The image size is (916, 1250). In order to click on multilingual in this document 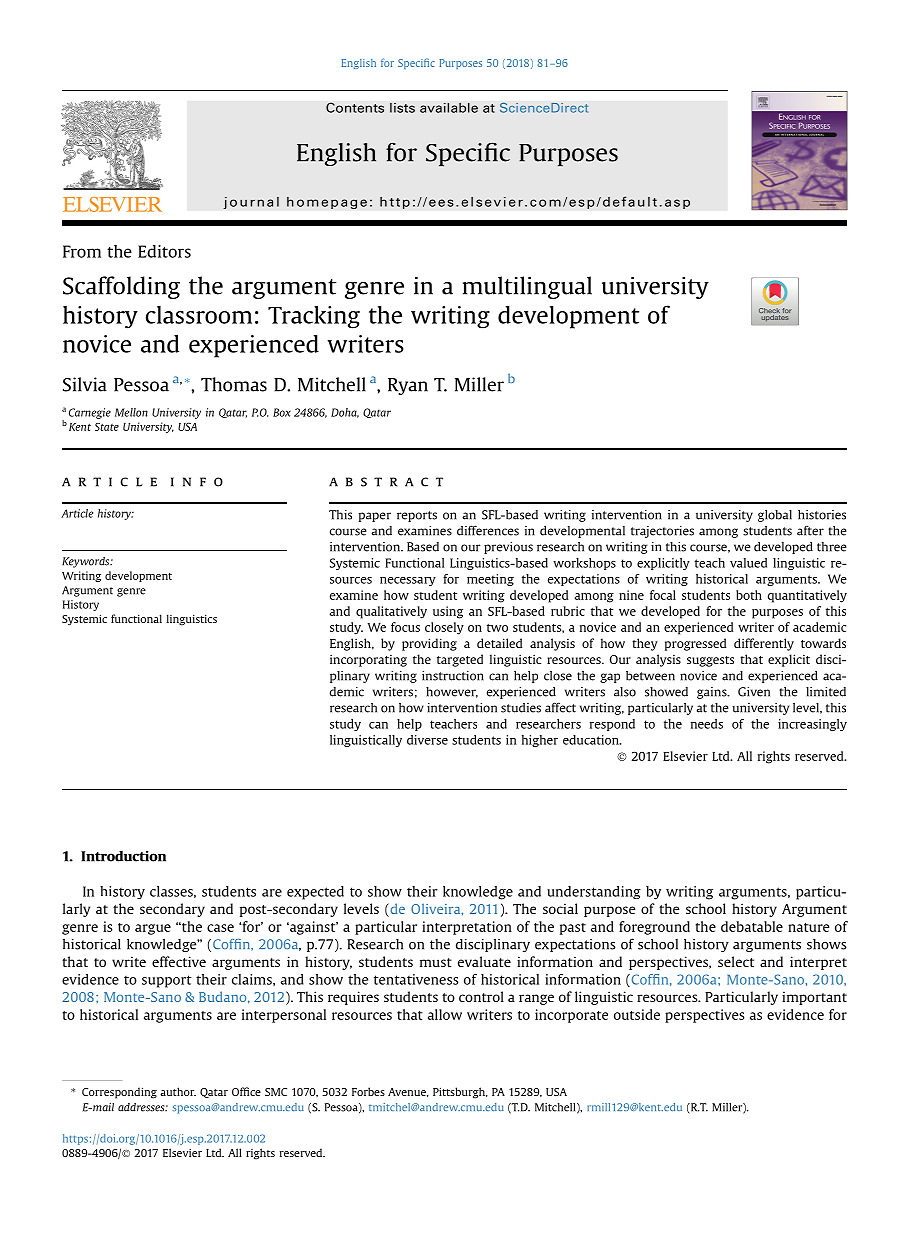, I will do `click(527, 287)`.
